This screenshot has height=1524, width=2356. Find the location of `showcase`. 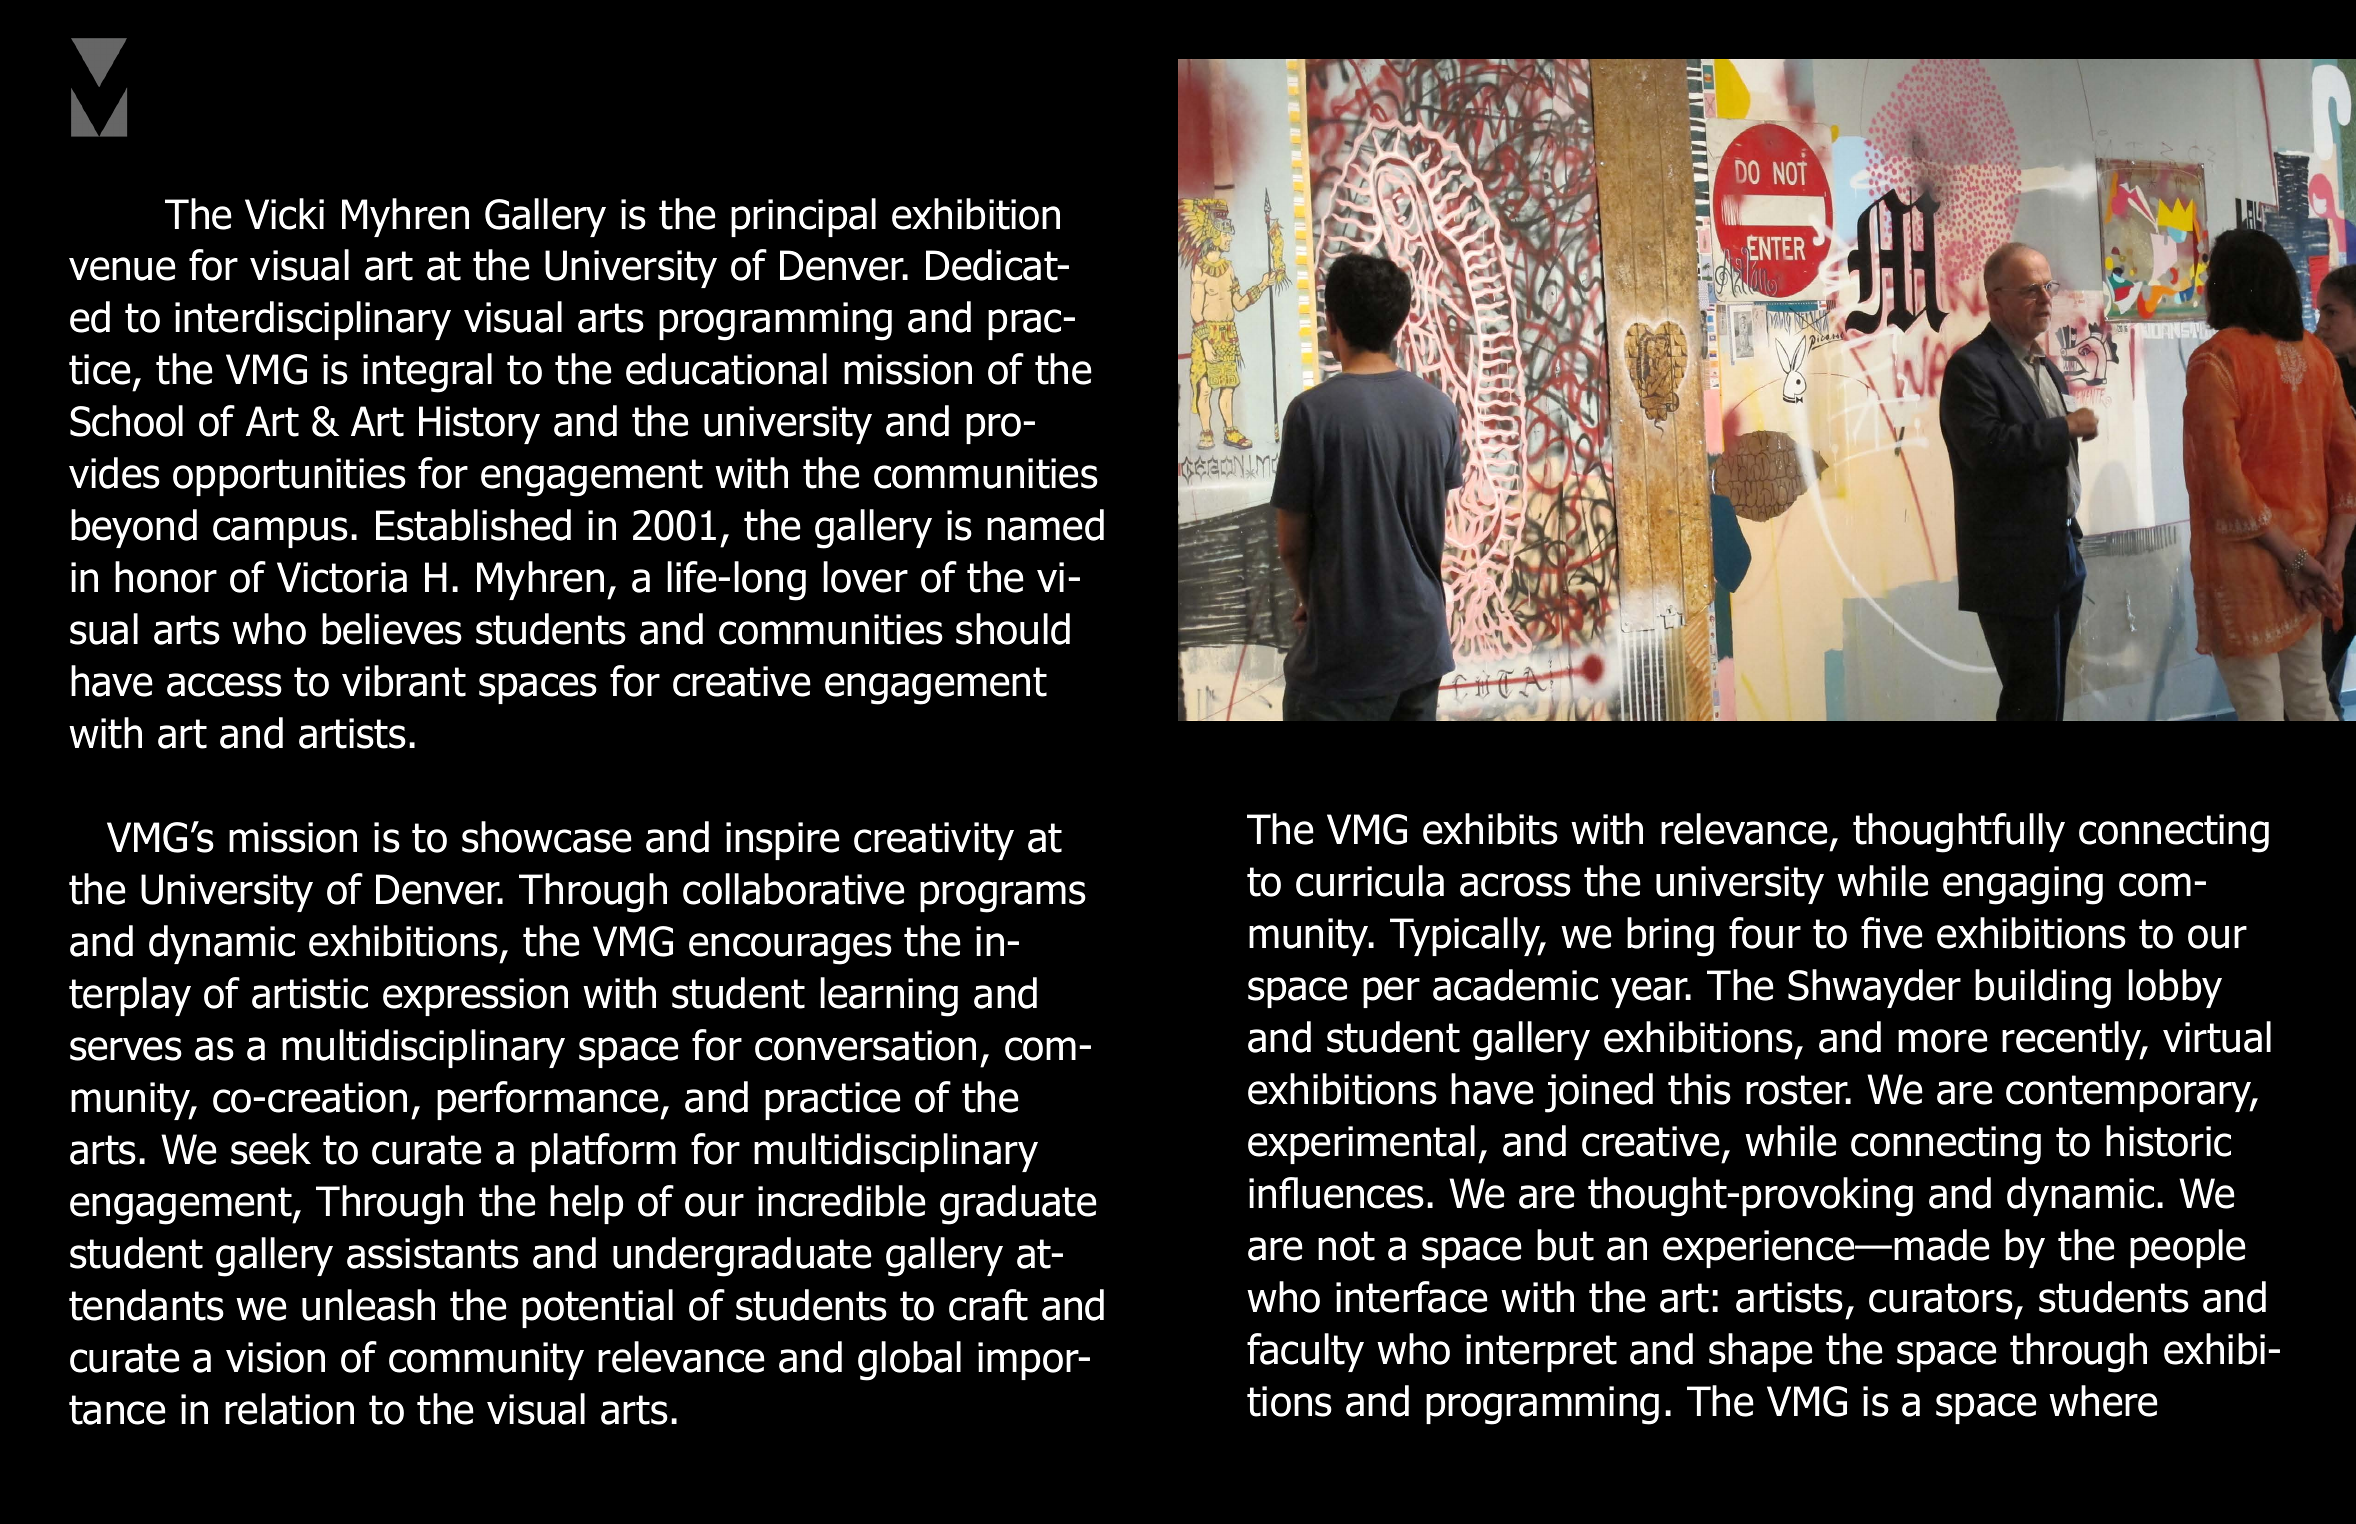

showcase is located at coordinates (547, 837).
